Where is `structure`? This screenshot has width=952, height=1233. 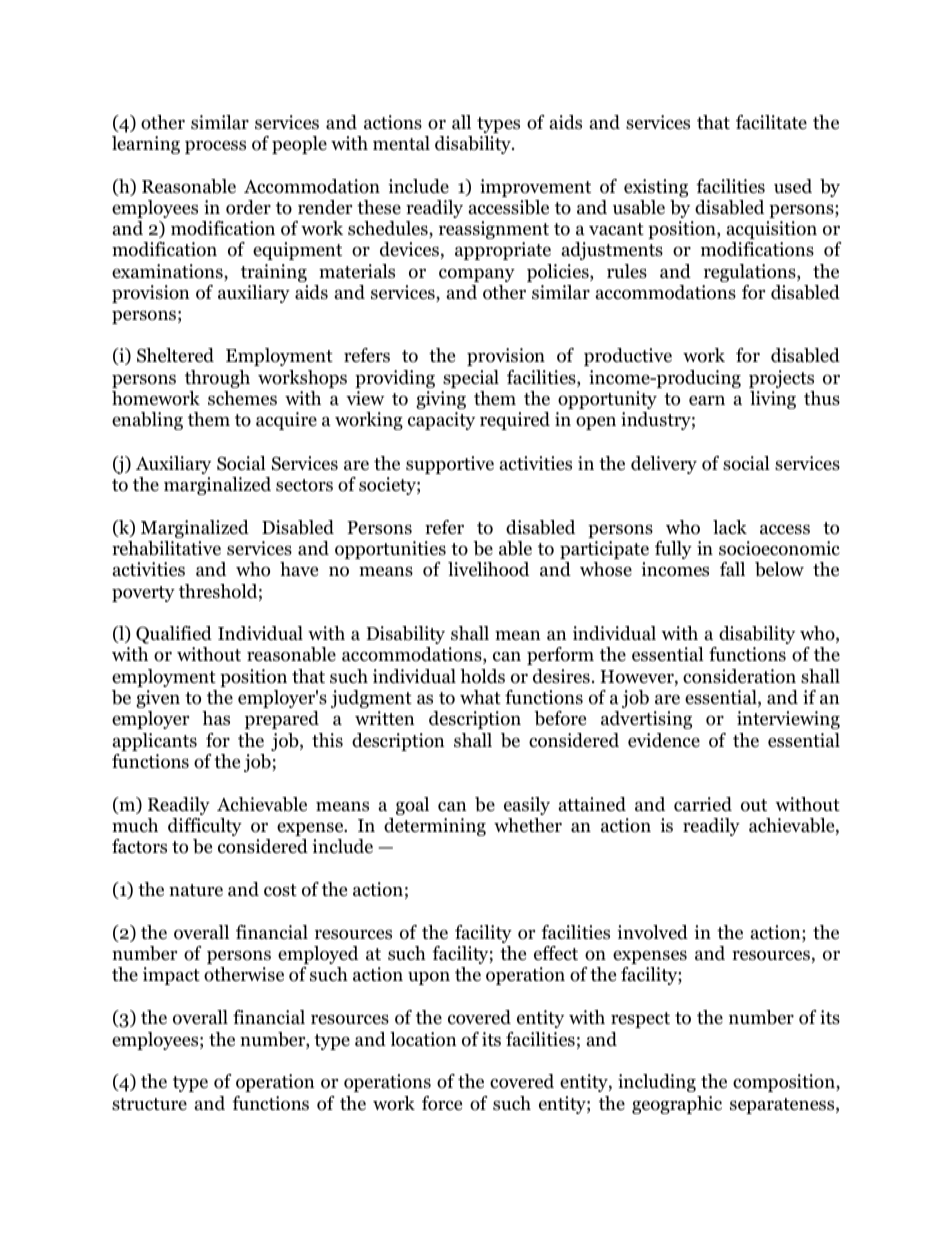 structure is located at coordinates (149, 1104).
